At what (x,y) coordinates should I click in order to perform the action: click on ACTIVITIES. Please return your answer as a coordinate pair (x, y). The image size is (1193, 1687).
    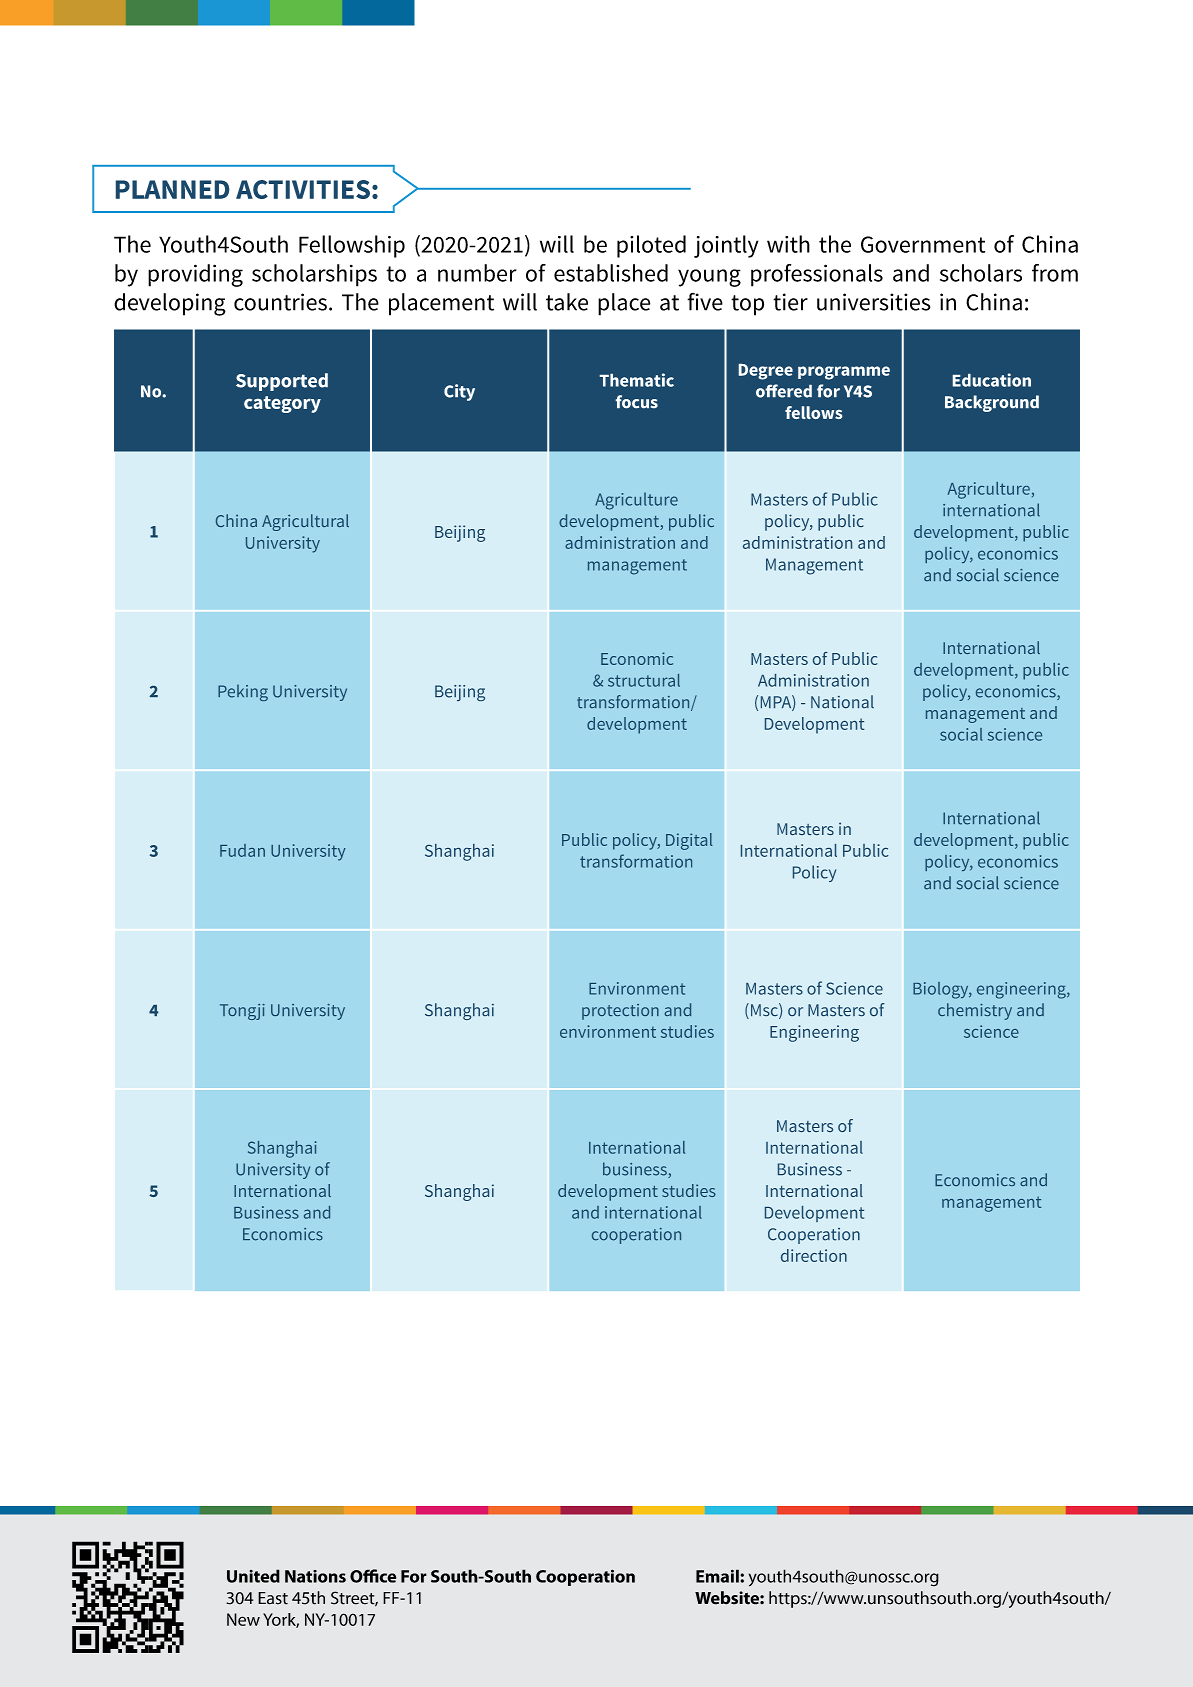
    Looking at the image, I should click on (303, 189).
